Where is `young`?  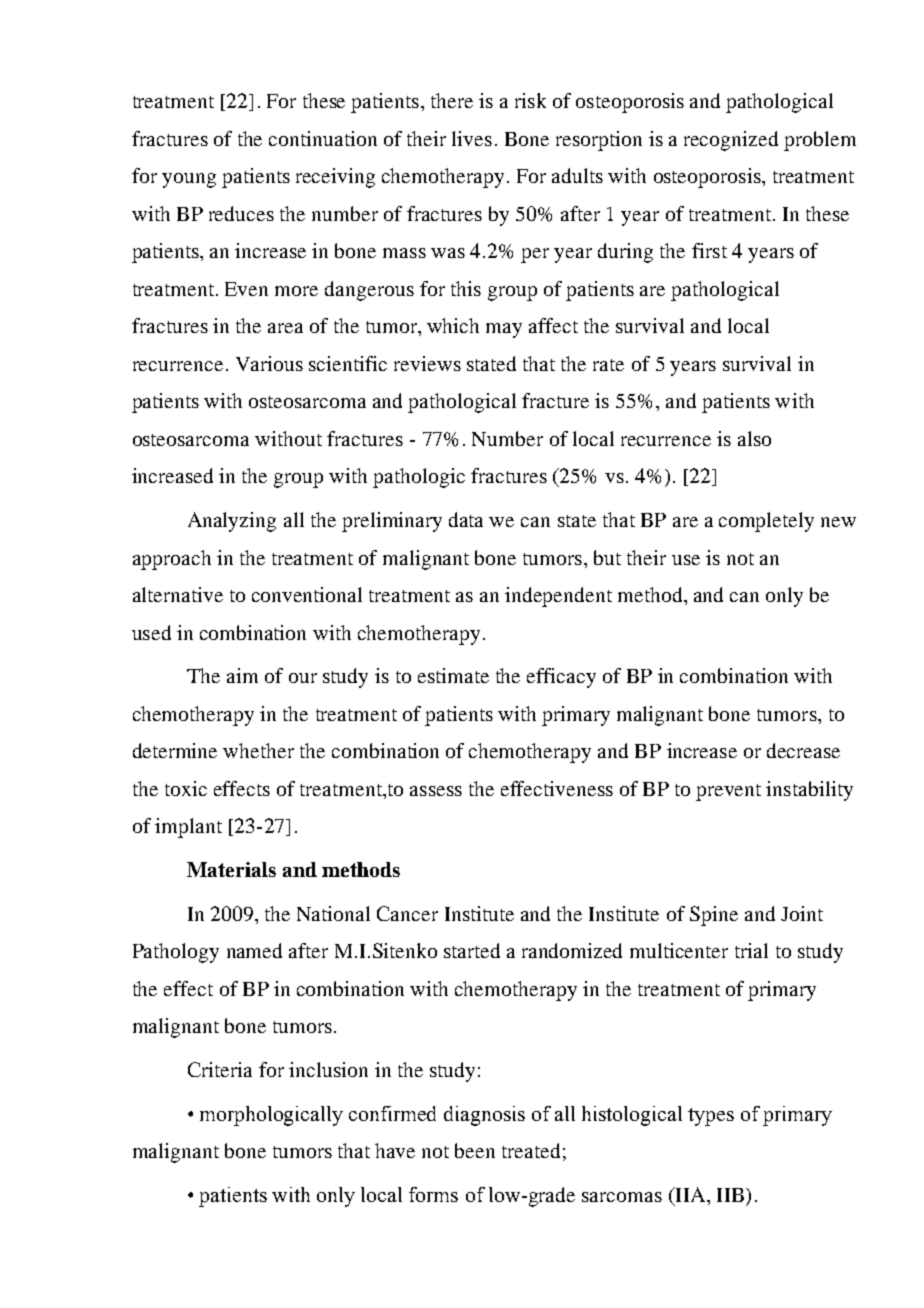
young is located at coordinates (189, 180).
